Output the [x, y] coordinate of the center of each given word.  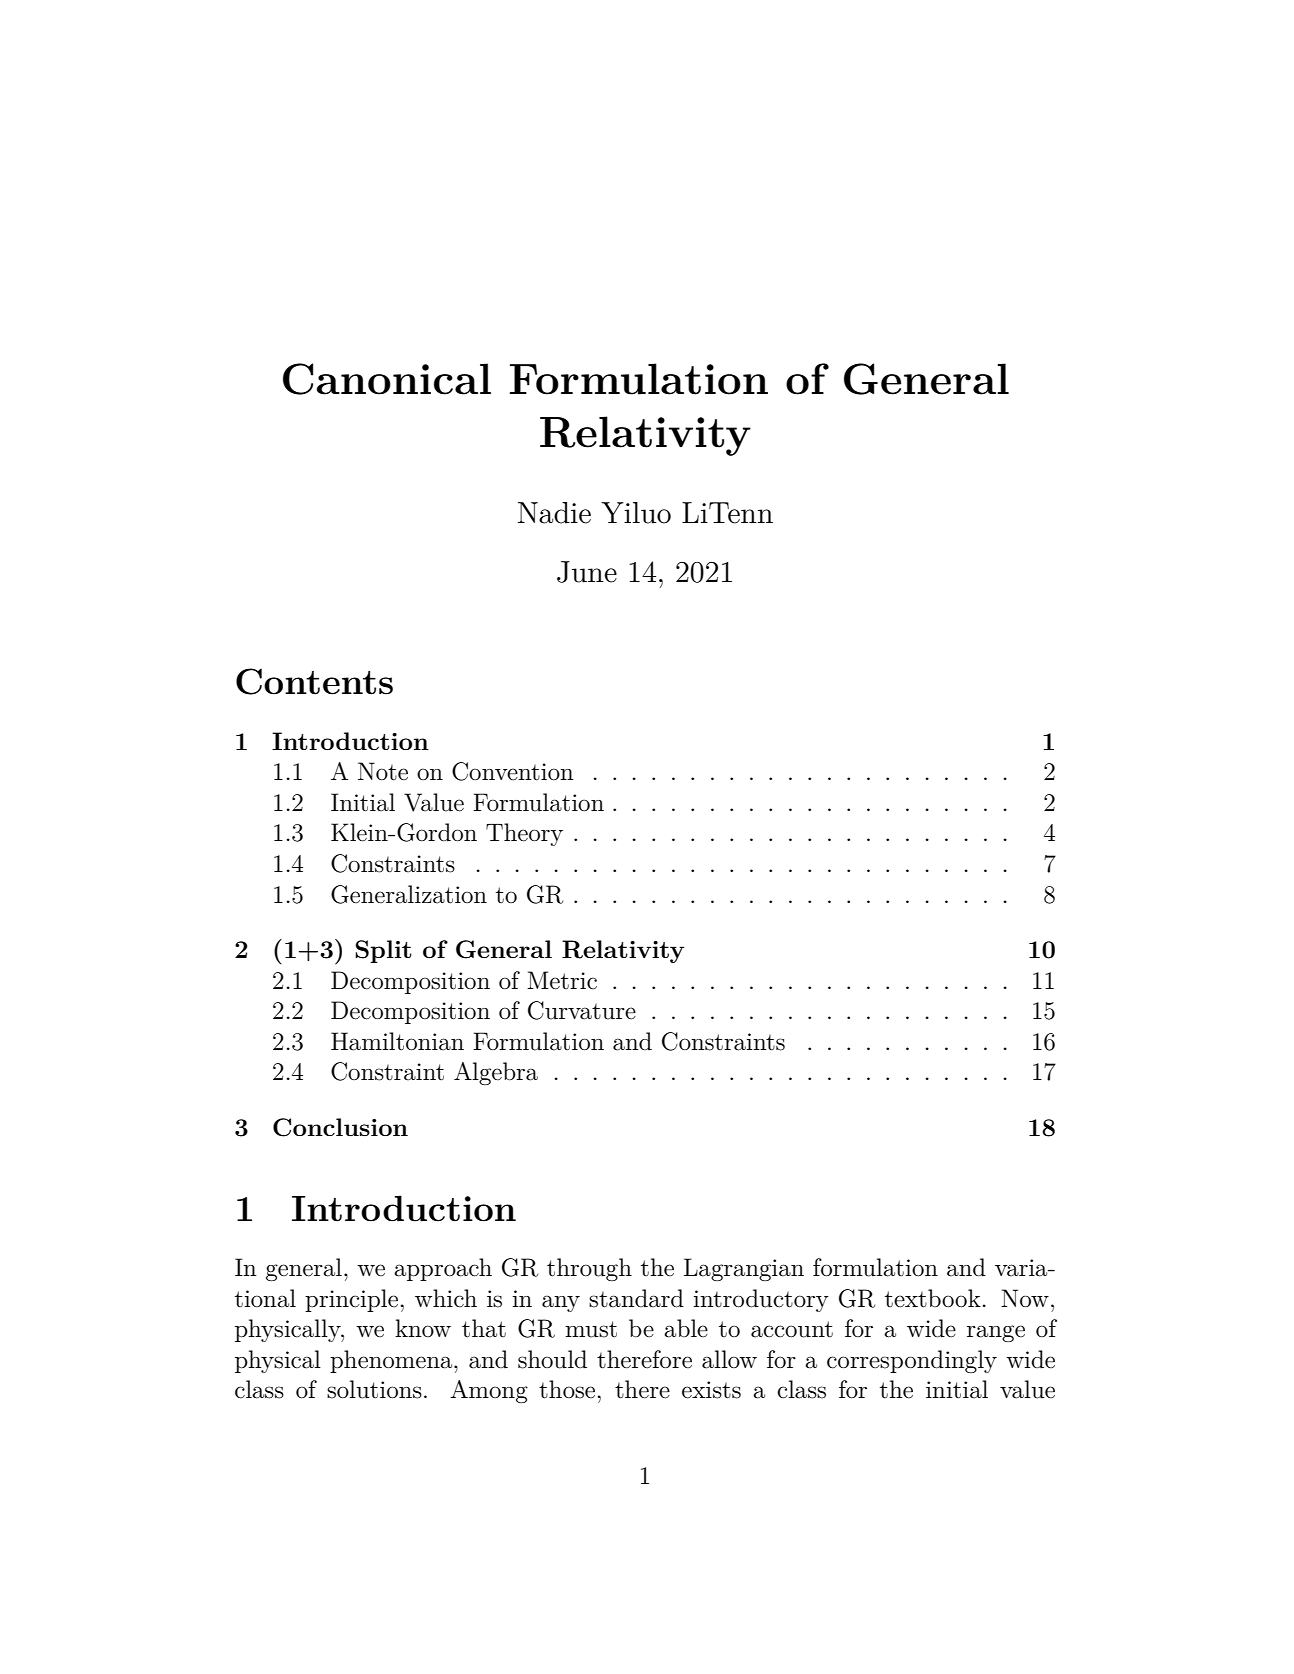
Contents [314, 681]
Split [383, 951]
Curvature [582, 1010]
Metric [562, 980]
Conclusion [340, 1127]
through [589, 1269]
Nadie [554, 513]
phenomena [392, 1361]
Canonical [387, 379]
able [686, 1328]
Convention [513, 771]
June [587, 572]
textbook [933, 1298]
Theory [524, 834]
